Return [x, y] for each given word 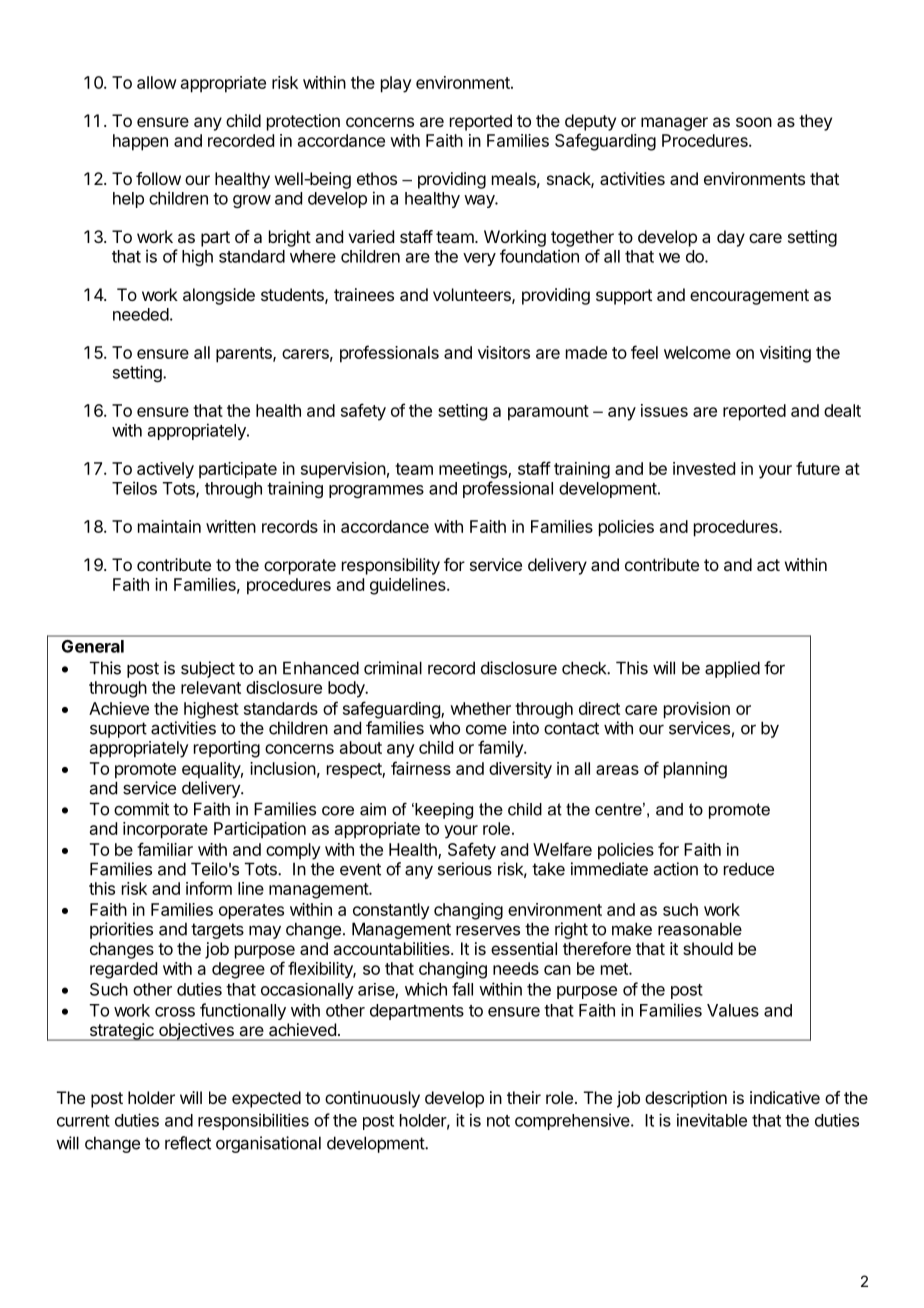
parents [245, 355]
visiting [785, 354]
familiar [165, 849]
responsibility [391, 566]
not [498, 1121]
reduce [749, 869]
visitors [504, 352]
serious [465, 869]
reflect [188, 1143]
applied [732, 669]
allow [157, 82]
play [396, 84]
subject [208, 669]
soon [754, 122]
